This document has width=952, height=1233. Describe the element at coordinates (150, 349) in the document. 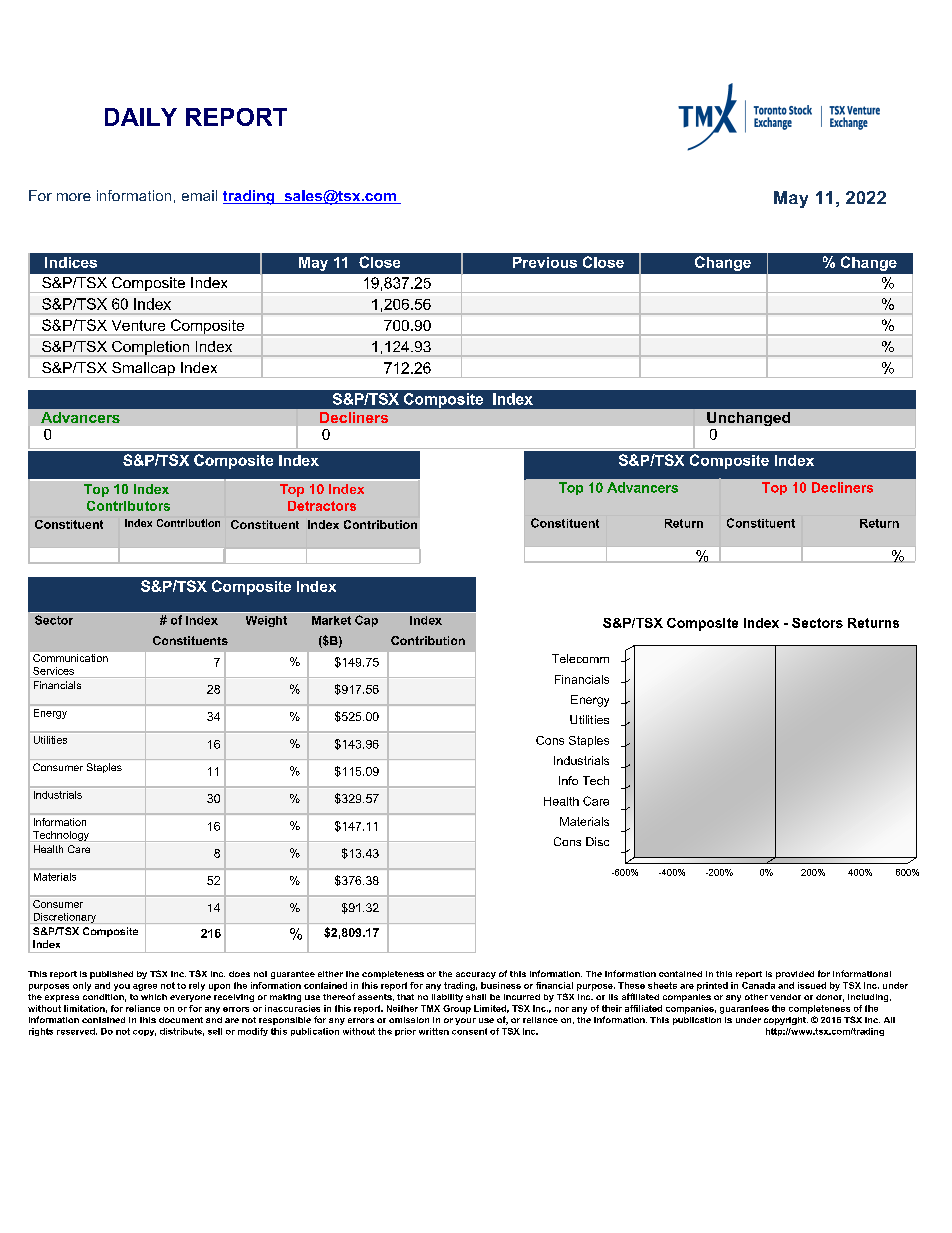

I see `Completion` at that location.
